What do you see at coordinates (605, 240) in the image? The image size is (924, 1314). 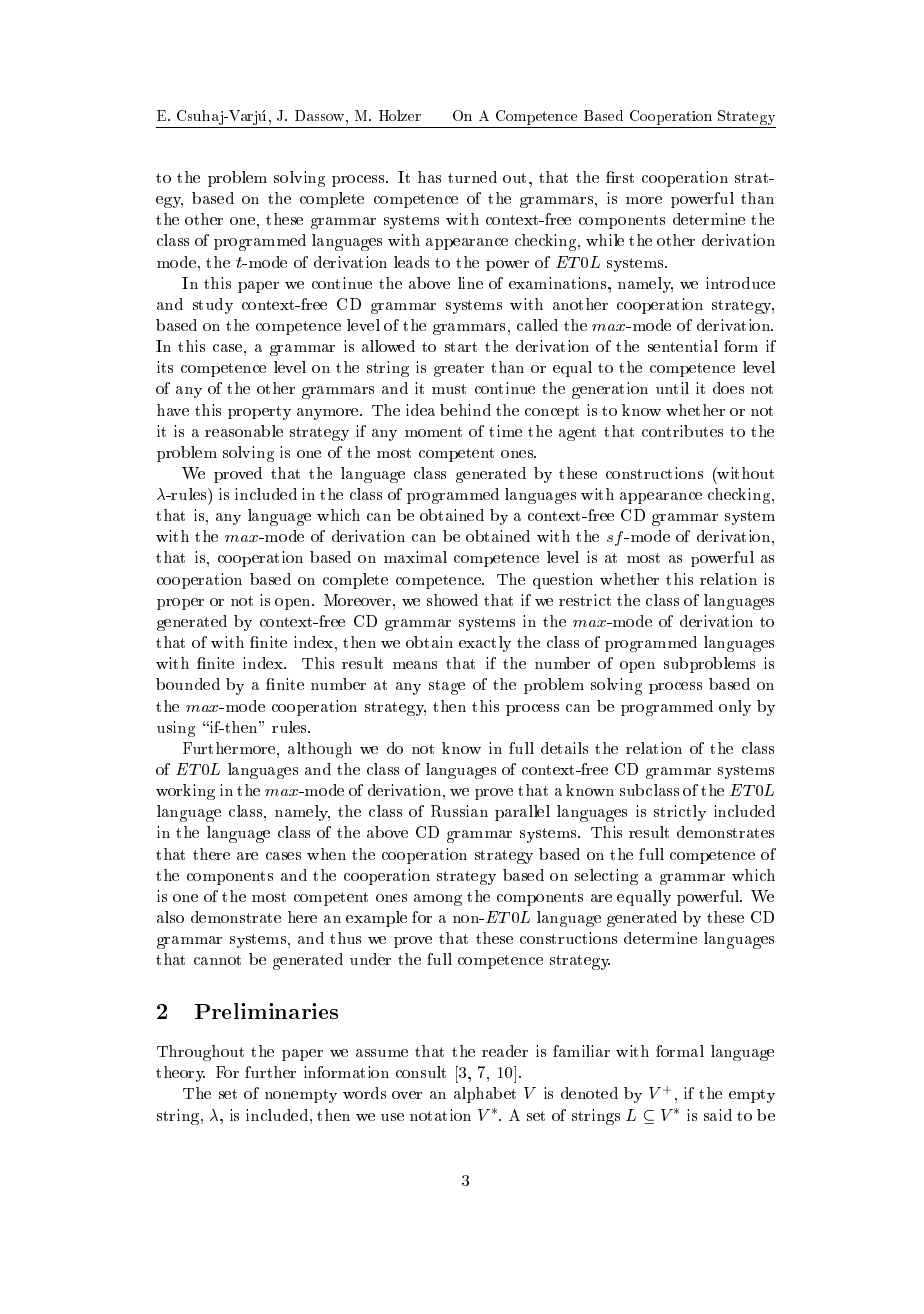 I see `while` at bounding box center [605, 240].
